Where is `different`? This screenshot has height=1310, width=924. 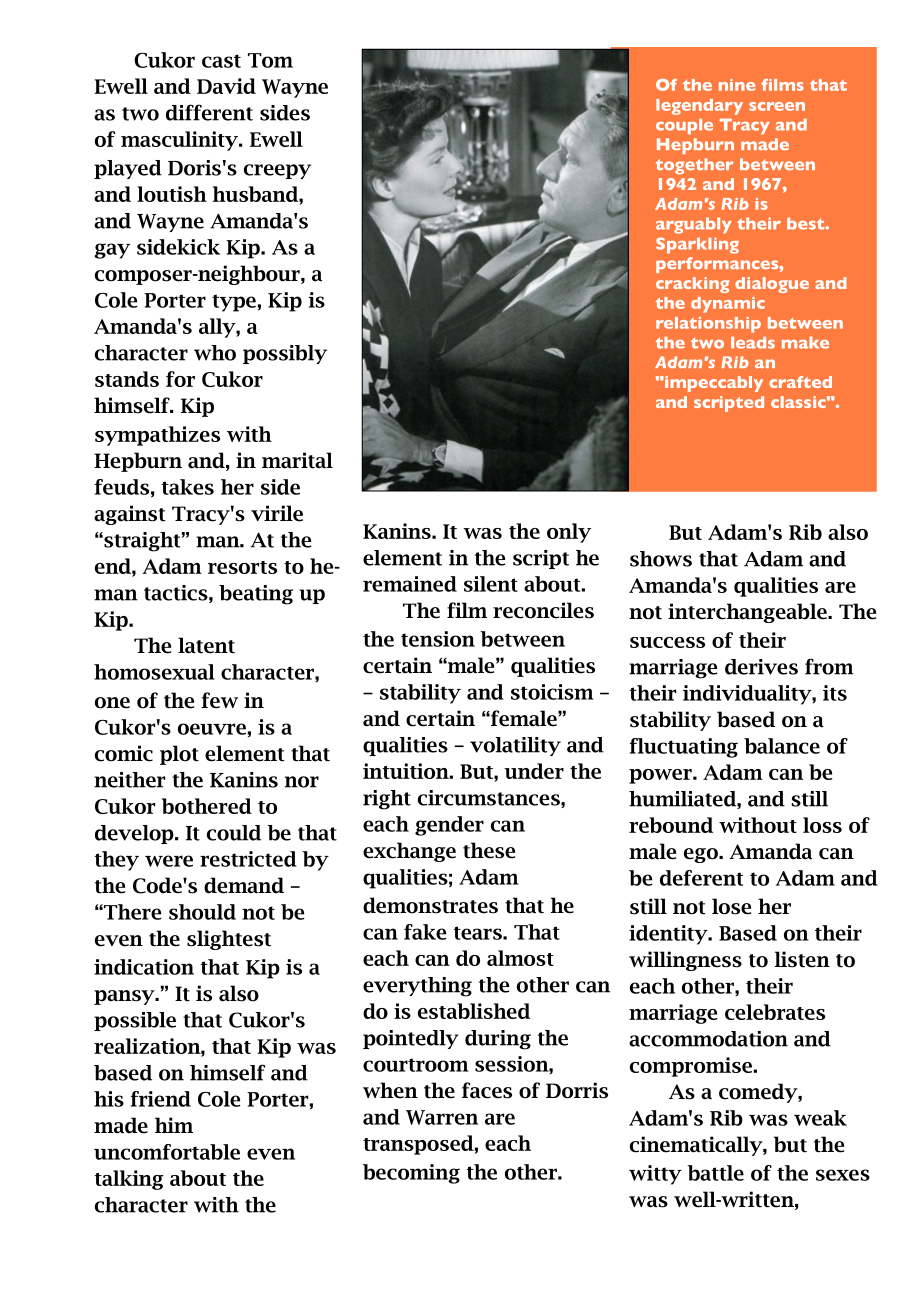
different is located at coordinates (209, 112).
